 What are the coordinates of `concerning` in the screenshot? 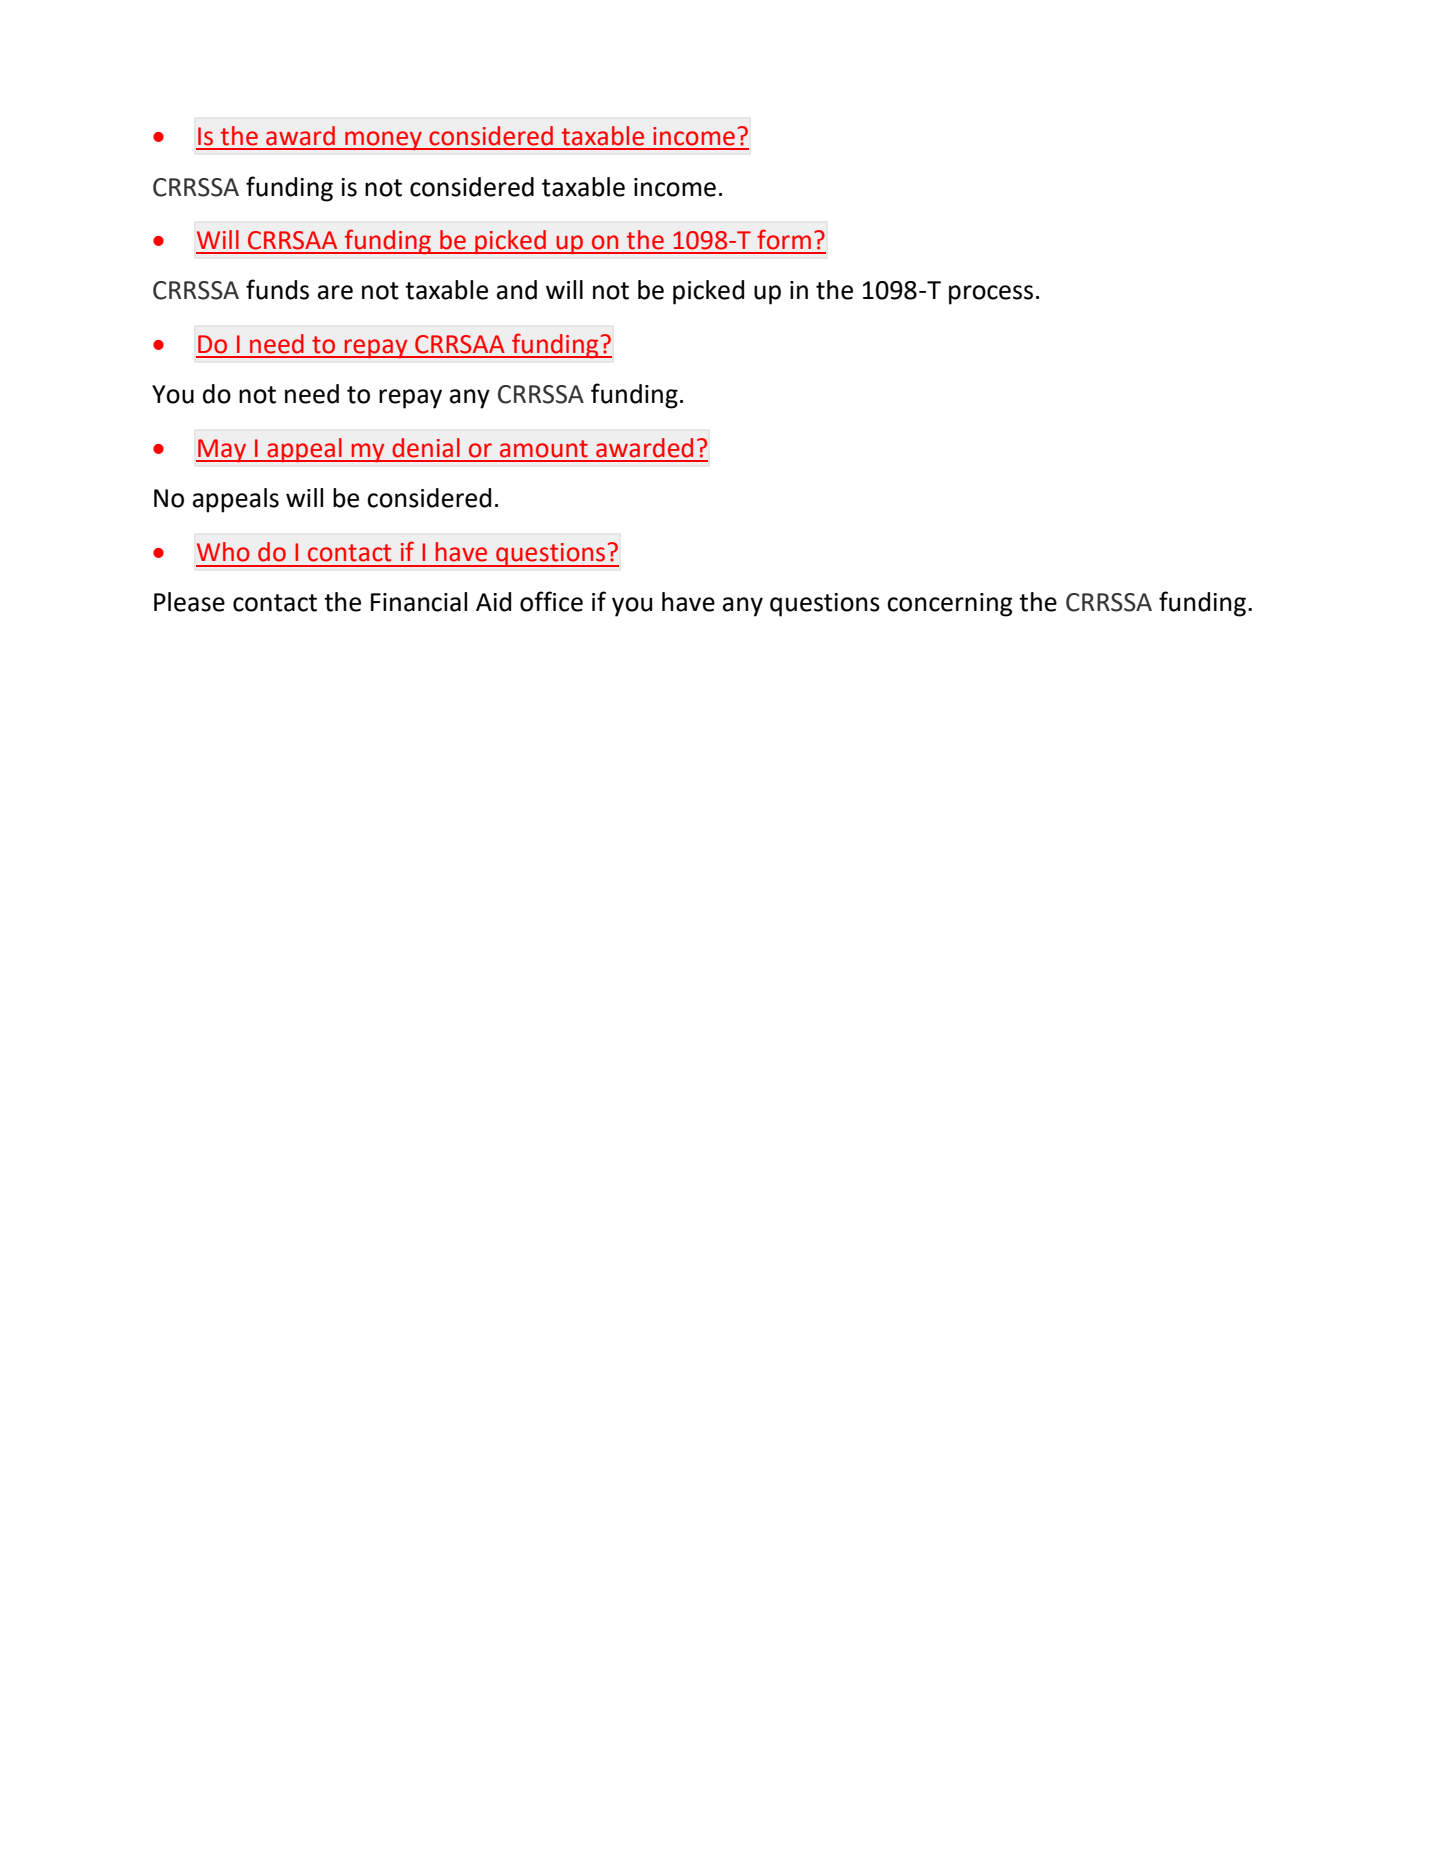 It's located at (950, 605).
